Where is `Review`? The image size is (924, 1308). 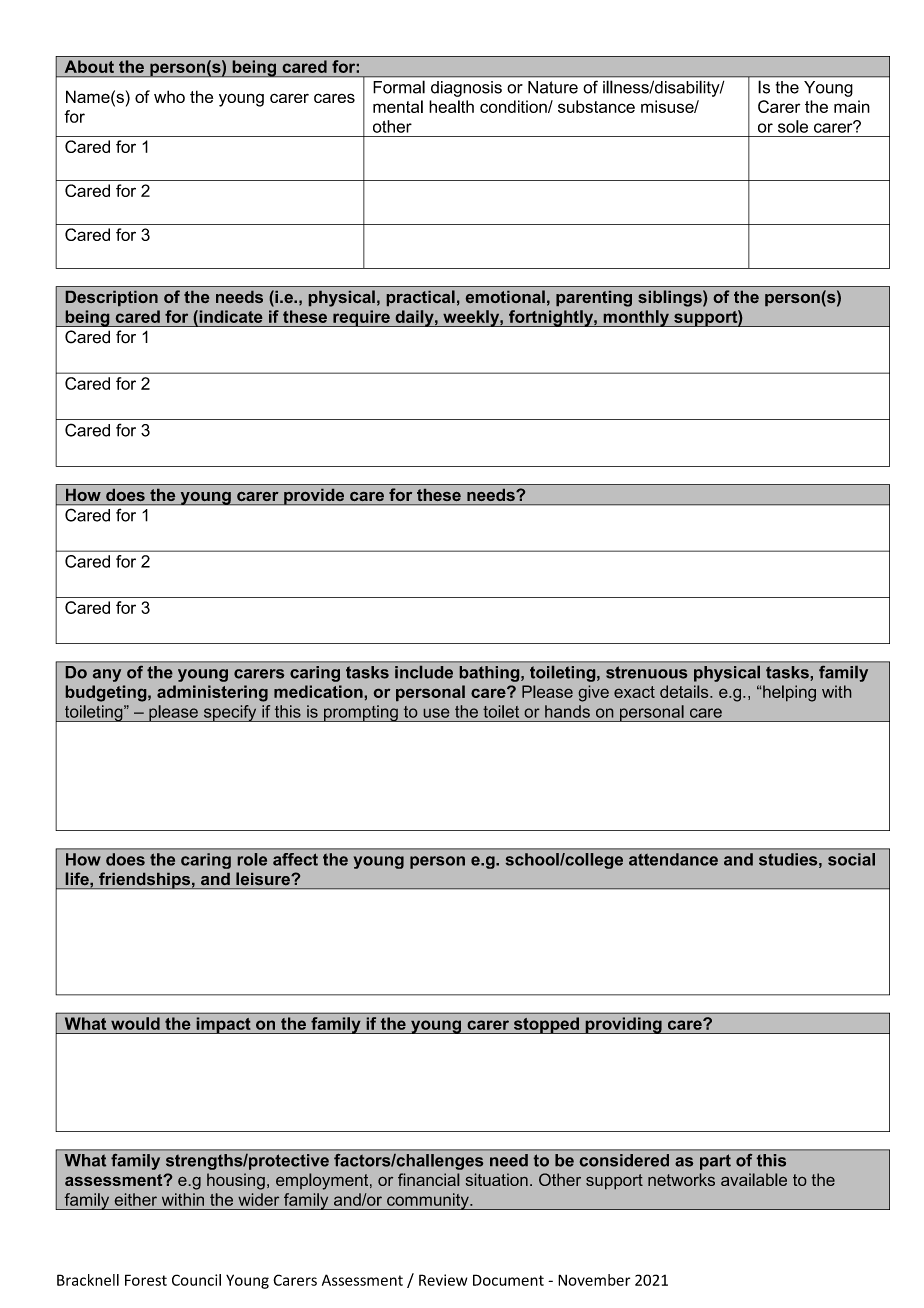 Review is located at coordinates (443, 1280).
